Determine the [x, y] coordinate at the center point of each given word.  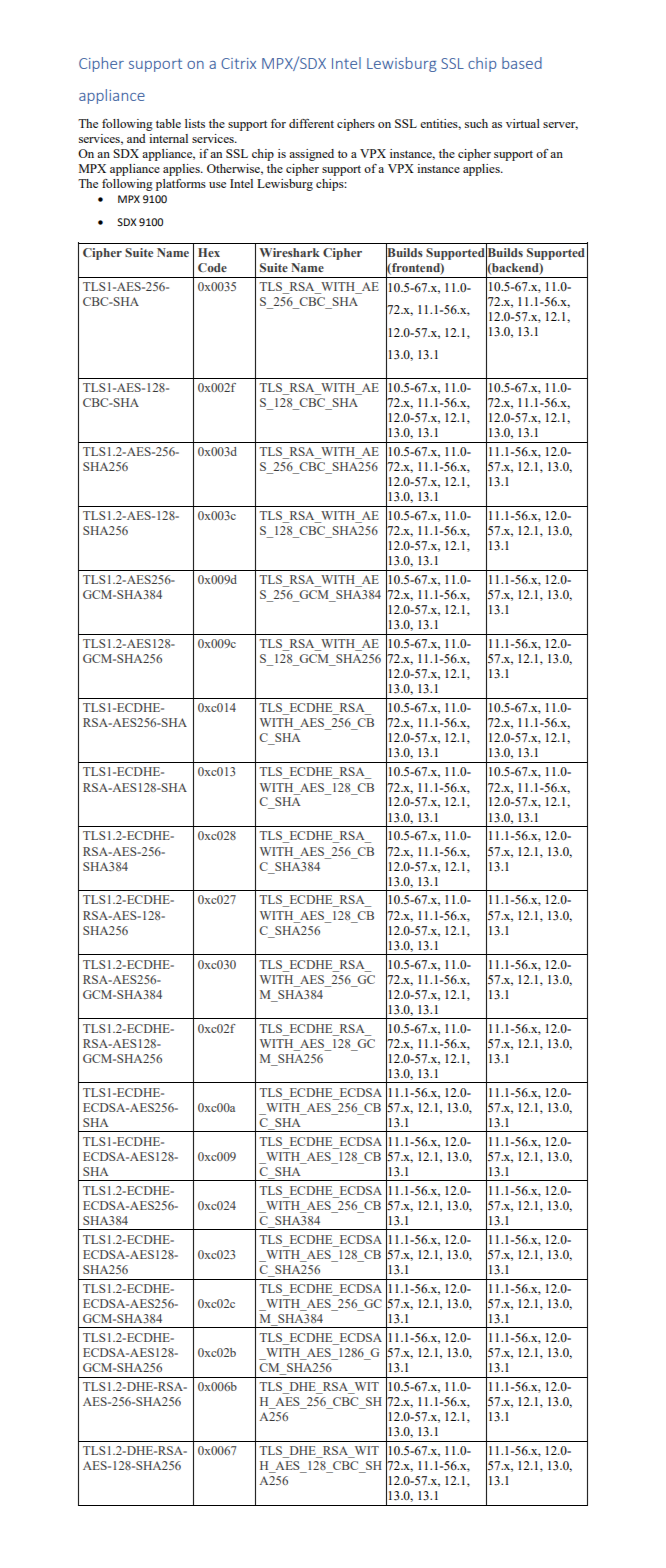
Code [212, 267]
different [311, 123]
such [476, 123]
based [522, 63]
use [217, 185]
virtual [523, 123]
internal [168, 138]
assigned [311, 155]
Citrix [238, 63]
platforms [181, 185]
